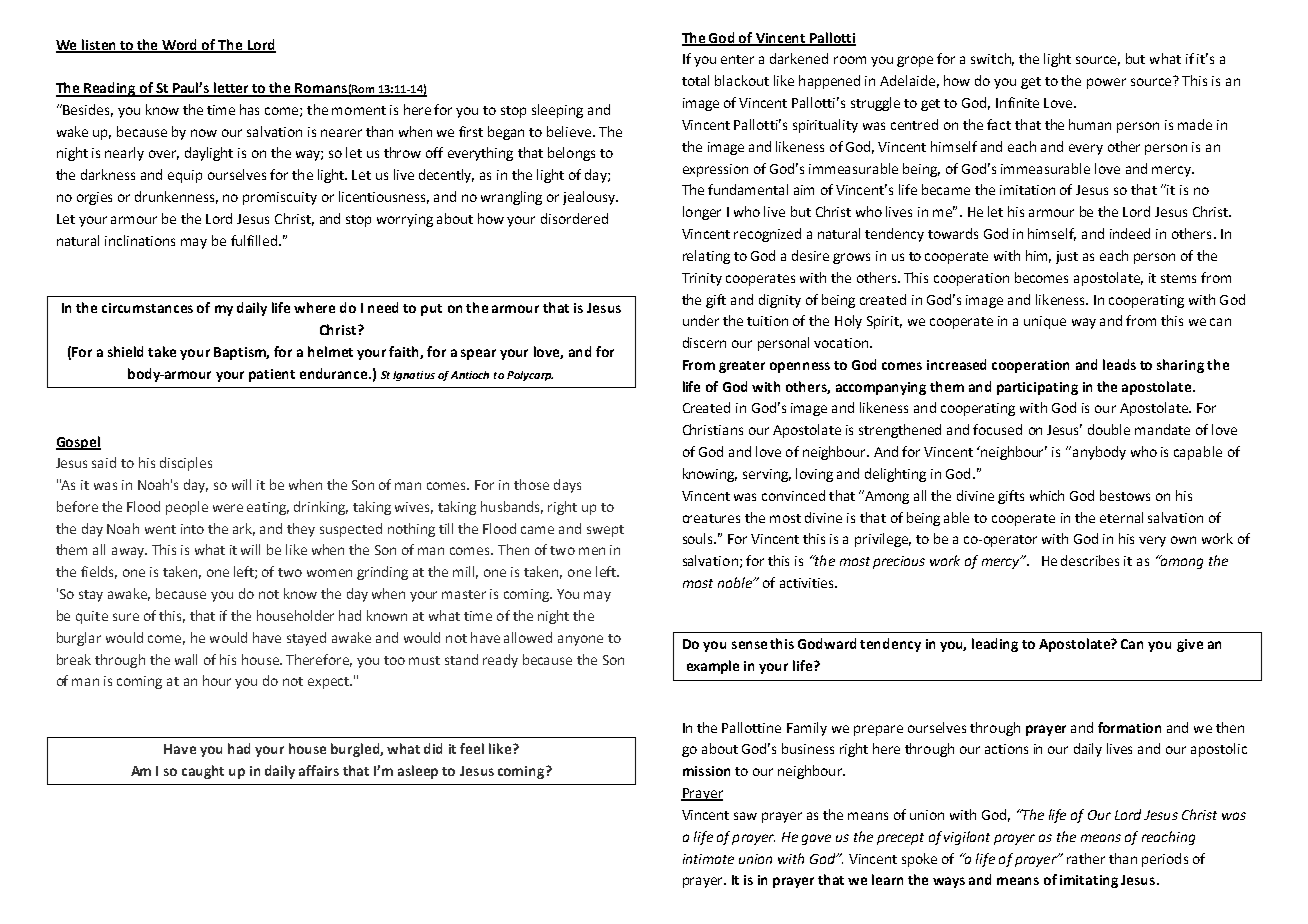 The height and width of the page is (924, 1308). I want to click on letter, so click(232, 89).
